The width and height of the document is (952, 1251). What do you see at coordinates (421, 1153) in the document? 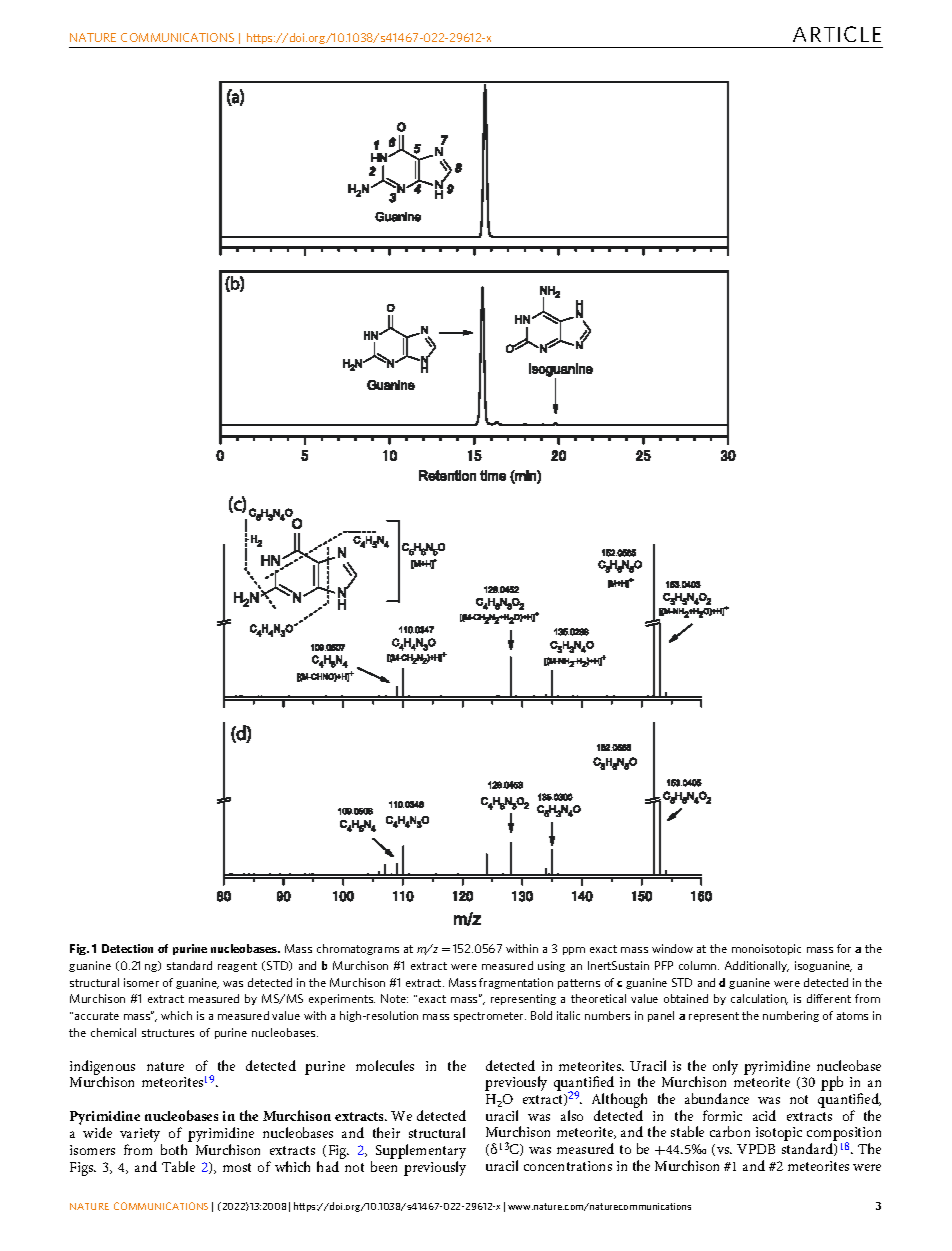
I see `Supplementary` at bounding box center [421, 1153].
